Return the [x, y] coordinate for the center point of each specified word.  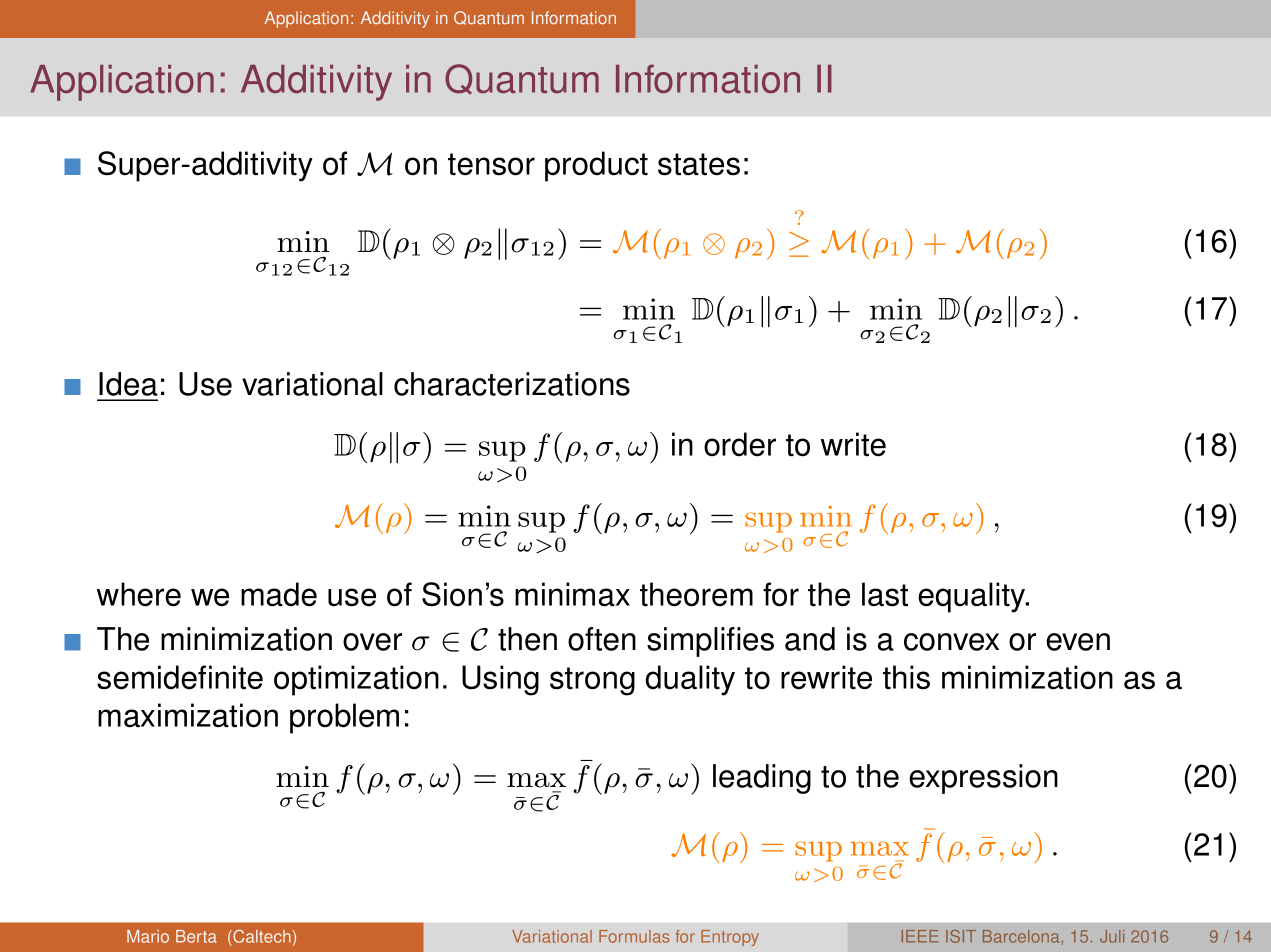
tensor [491, 164]
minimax [572, 594]
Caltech [261, 937]
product [596, 166]
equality [973, 597]
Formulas [634, 936]
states [699, 164]
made [279, 594]
